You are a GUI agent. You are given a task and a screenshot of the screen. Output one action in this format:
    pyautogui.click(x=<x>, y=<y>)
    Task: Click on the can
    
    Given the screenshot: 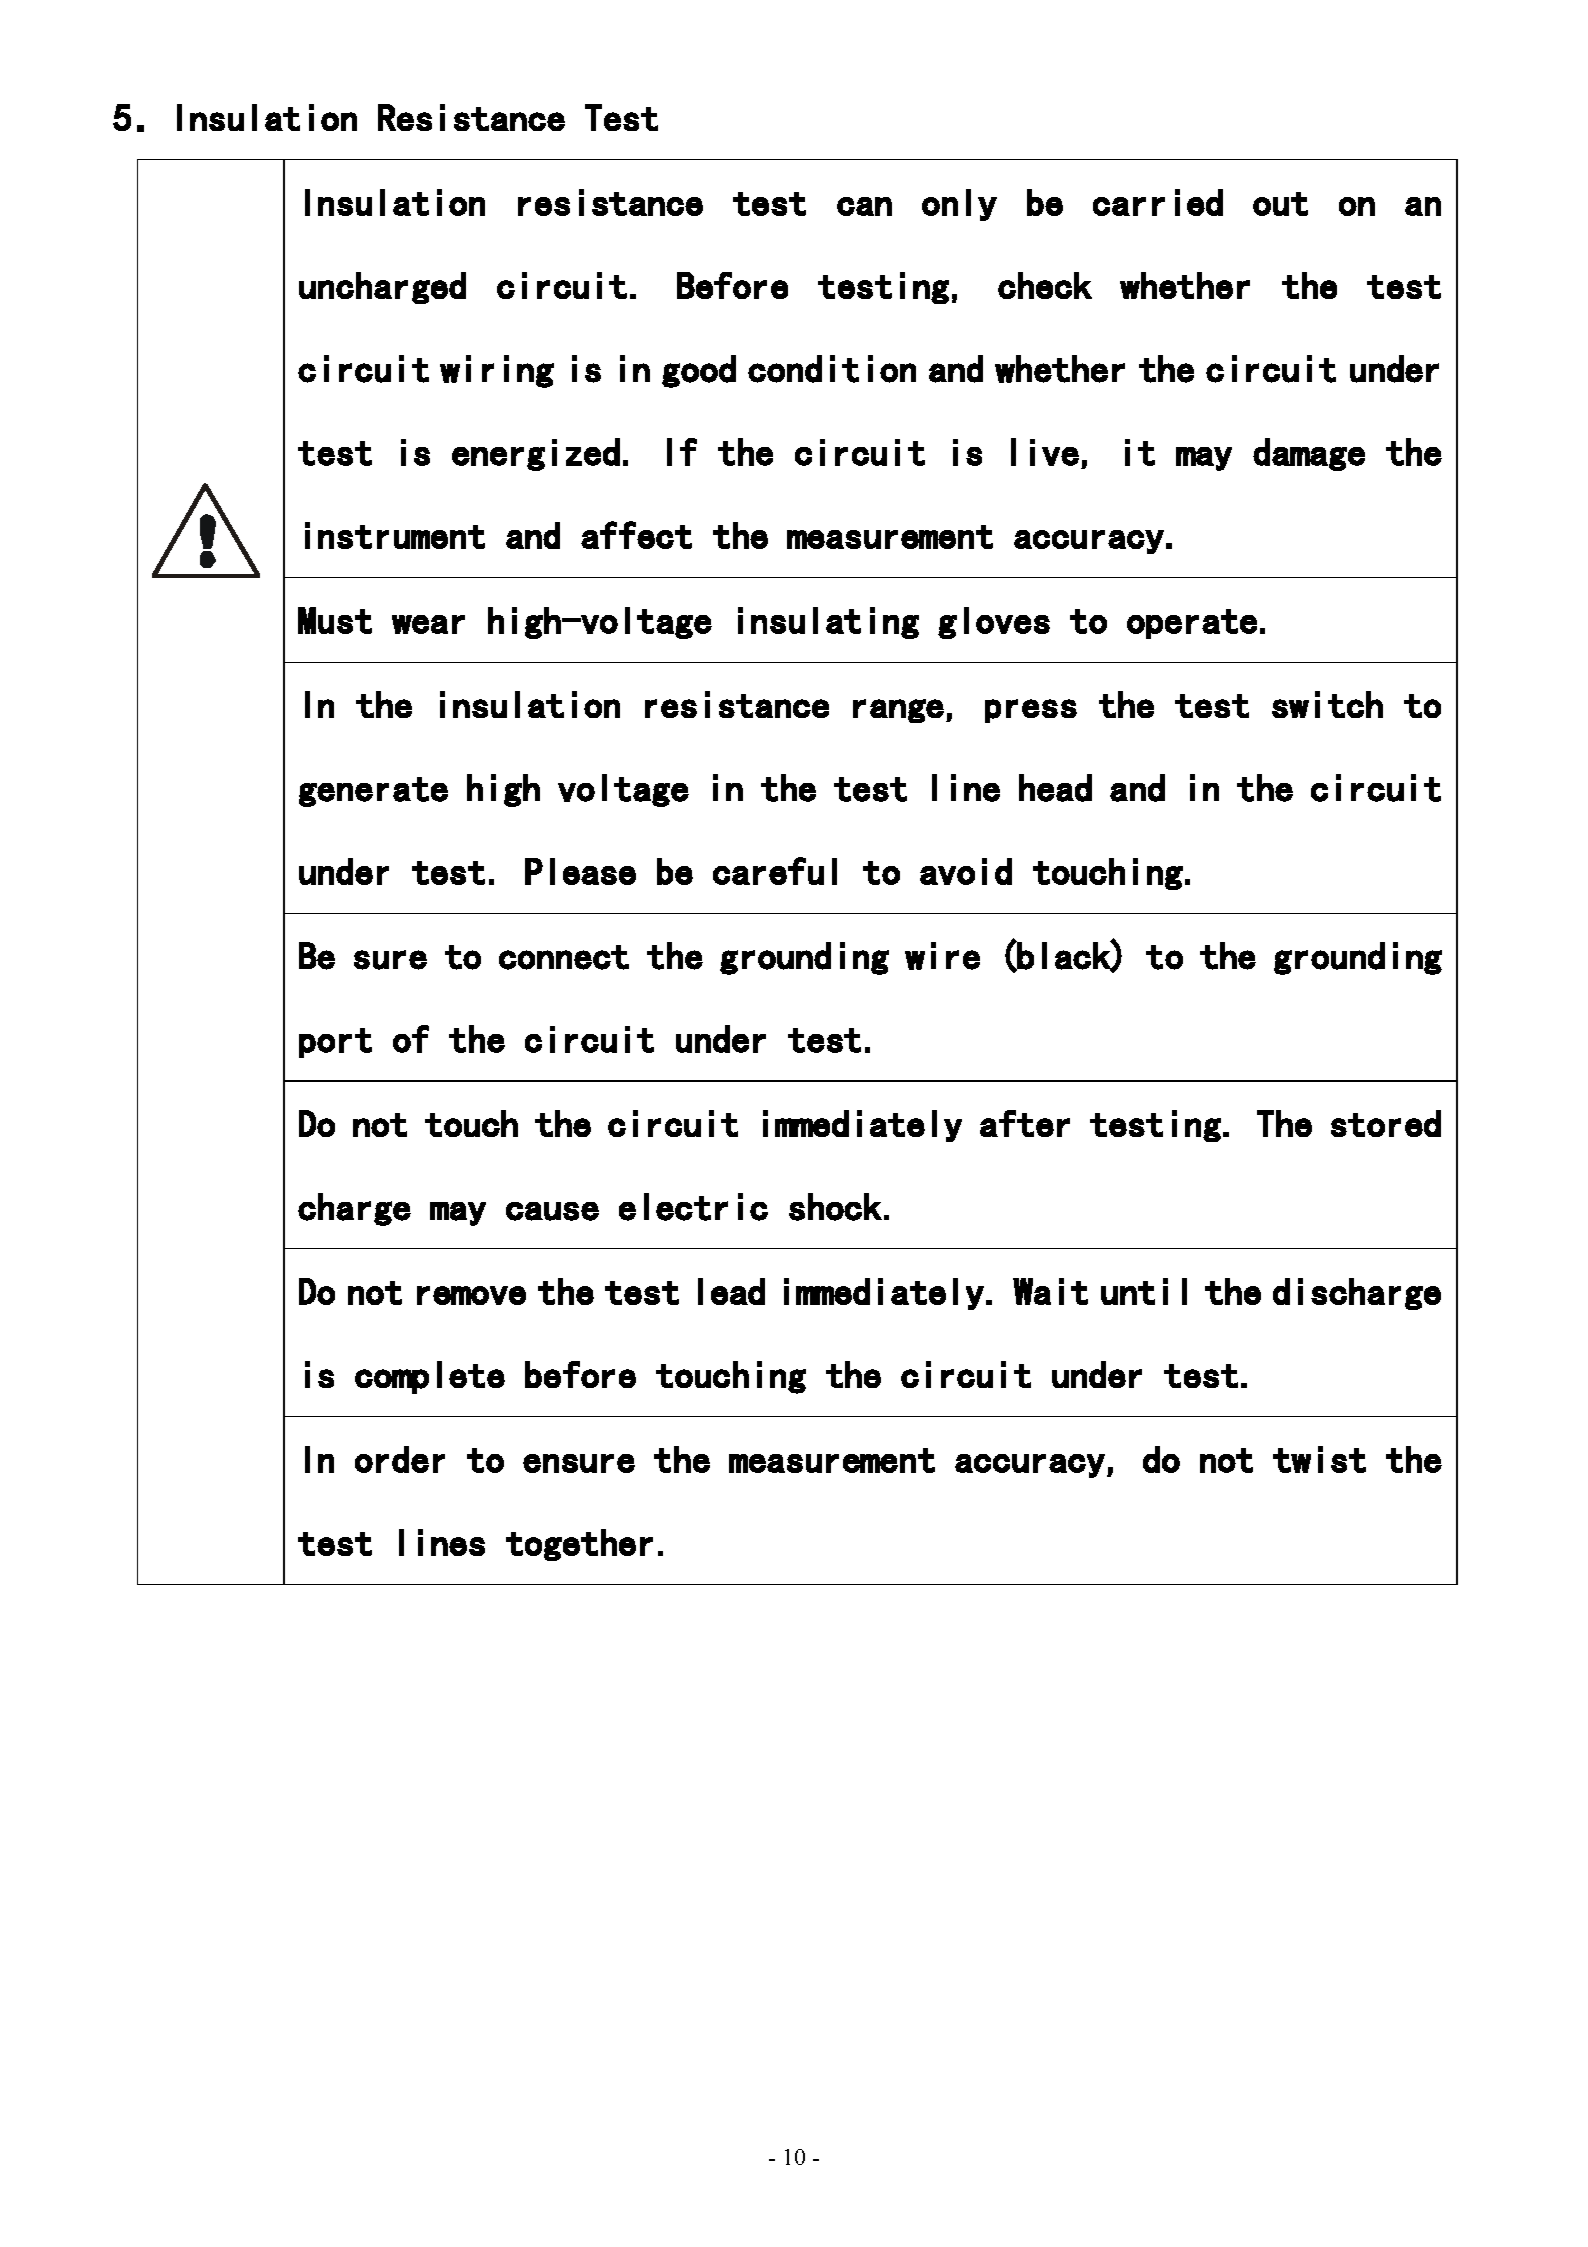 What is the action you would take?
    pyautogui.click(x=864, y=206)
